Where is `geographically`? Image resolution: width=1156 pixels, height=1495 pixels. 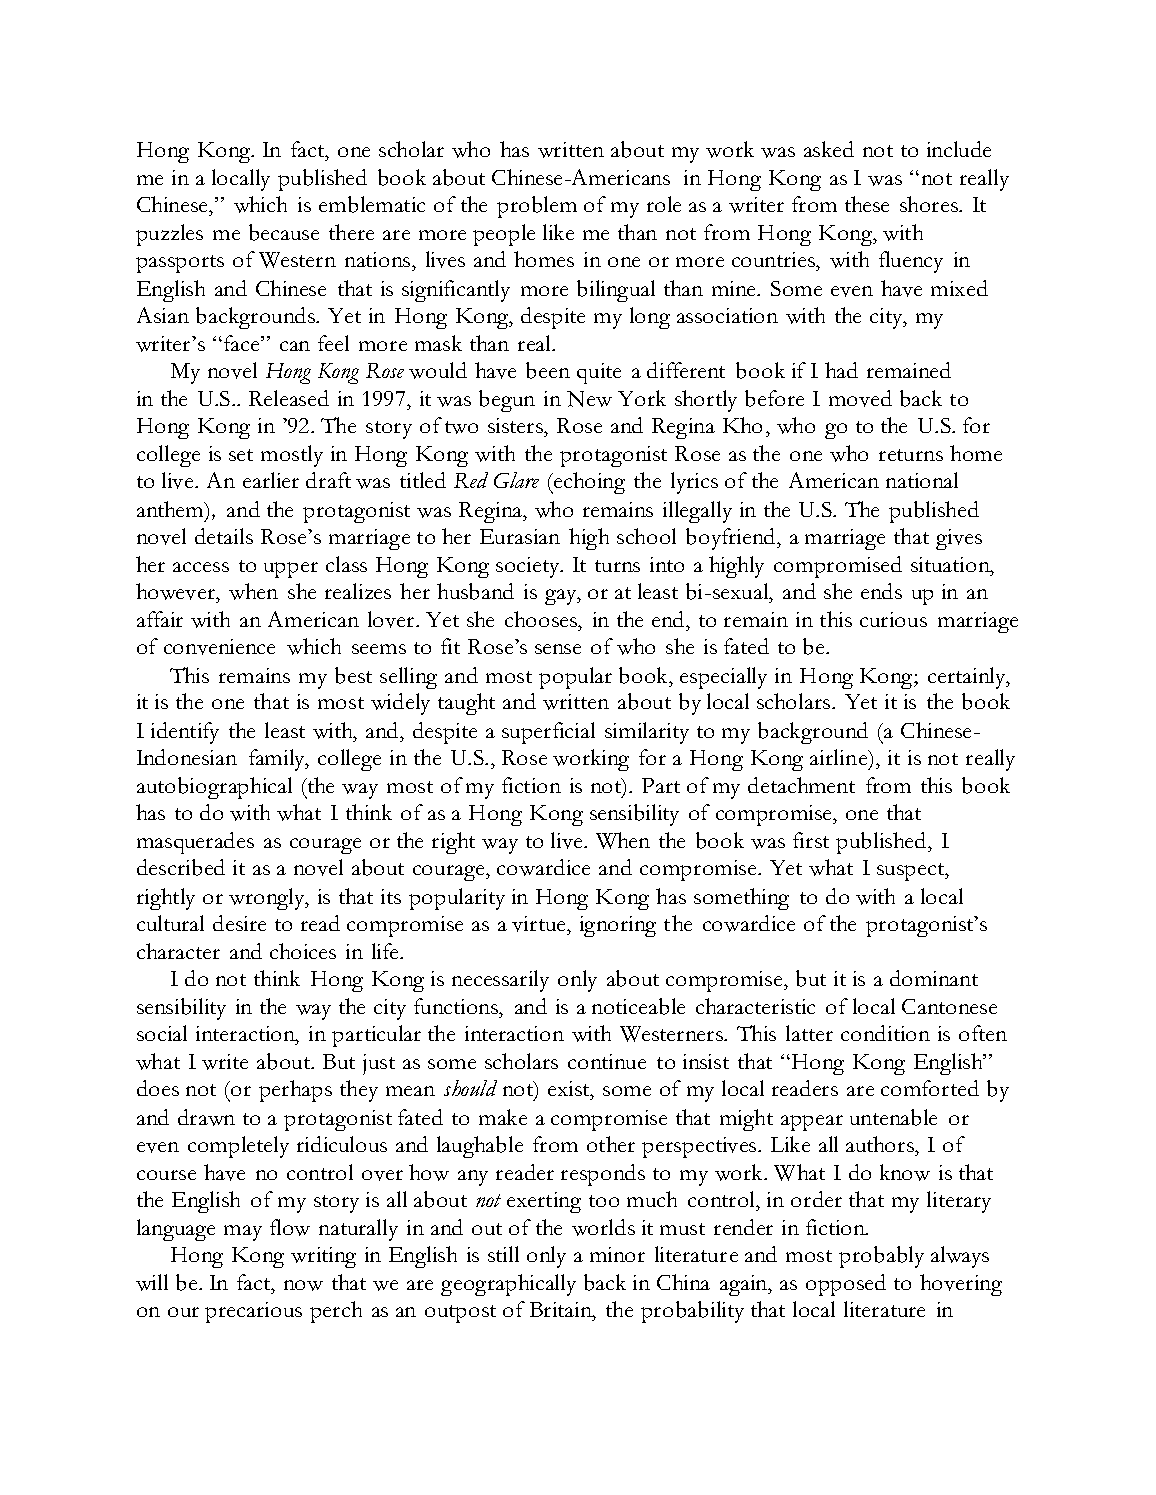
geographically is located at coordinates (508, 1285).
